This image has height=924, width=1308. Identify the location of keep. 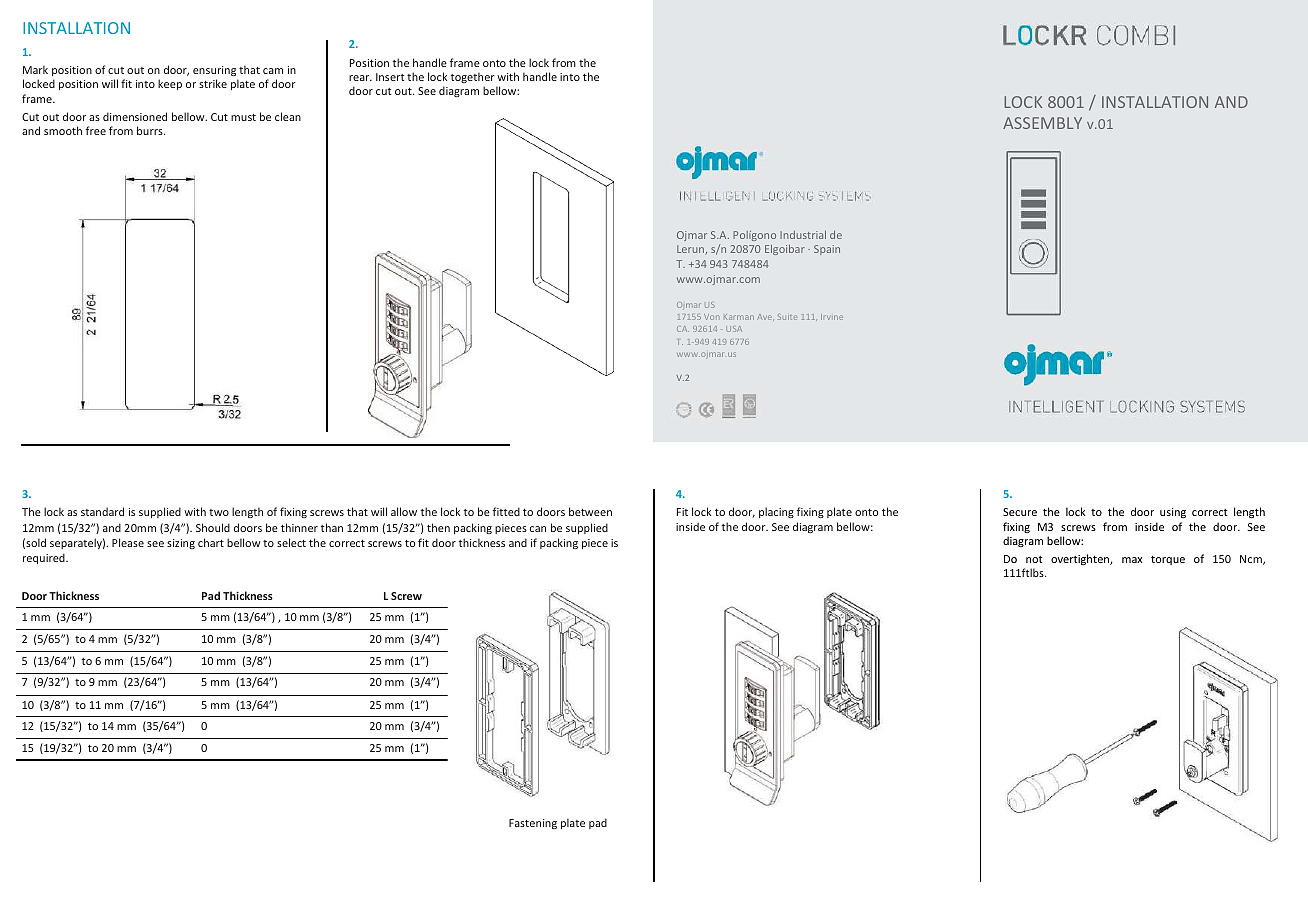
(170, 84).
